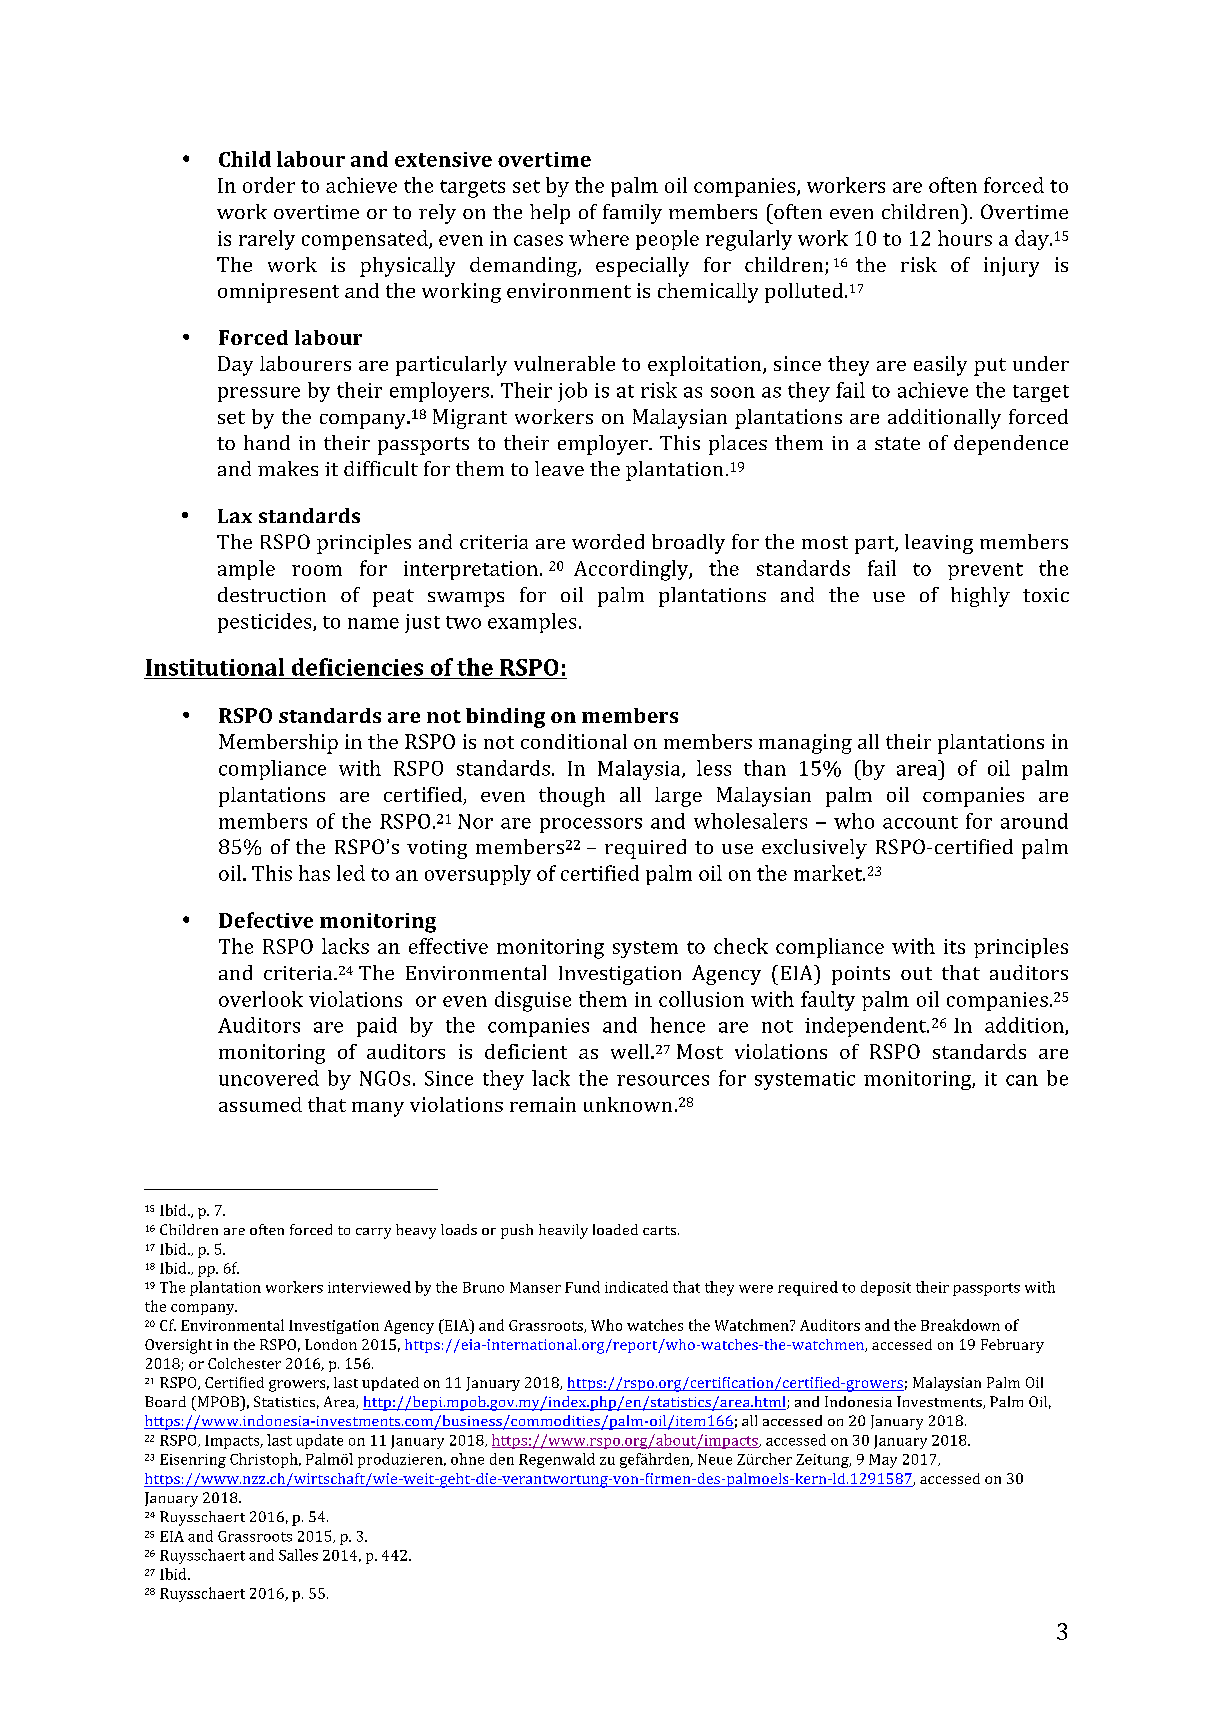  I want to click on its, so click(954, 946).
